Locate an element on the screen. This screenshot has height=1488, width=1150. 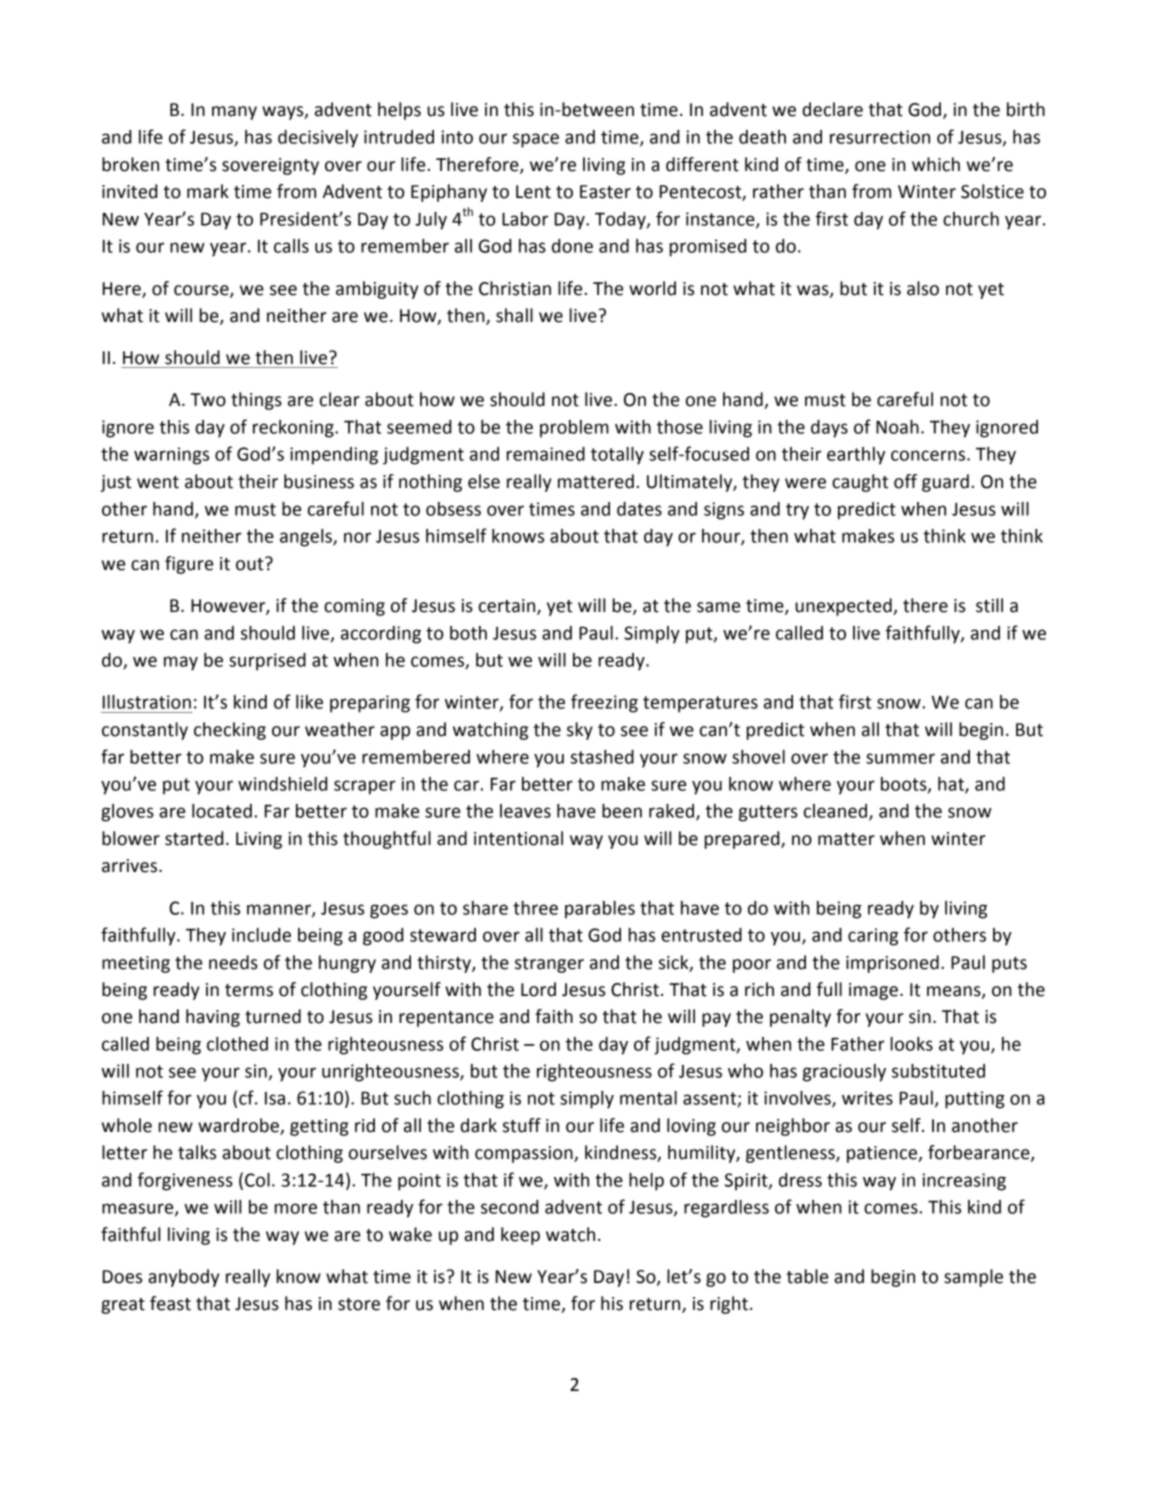
summer is located at coordinates (900, 758).
